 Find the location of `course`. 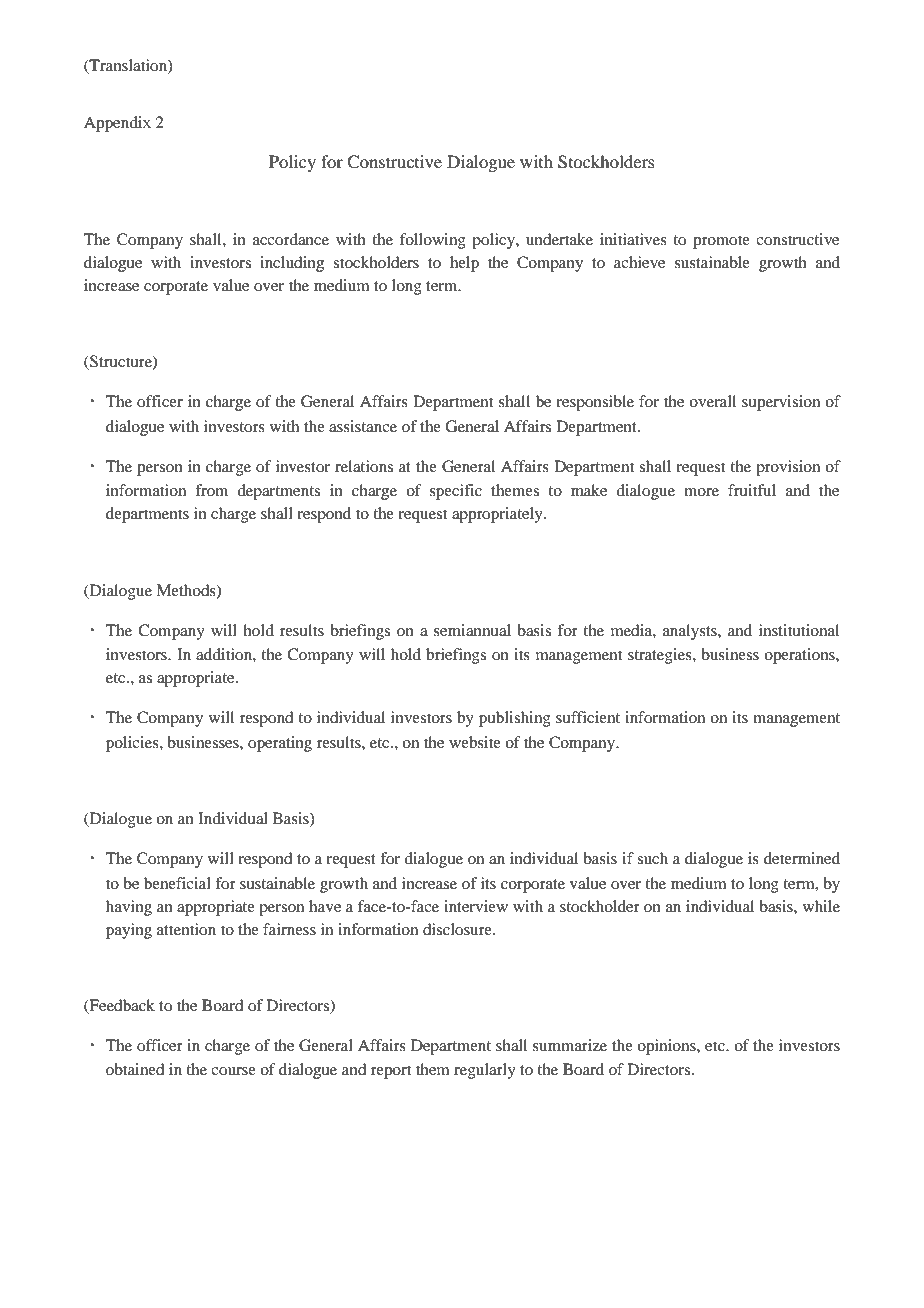

course is located at coordinates (233, 1071).
